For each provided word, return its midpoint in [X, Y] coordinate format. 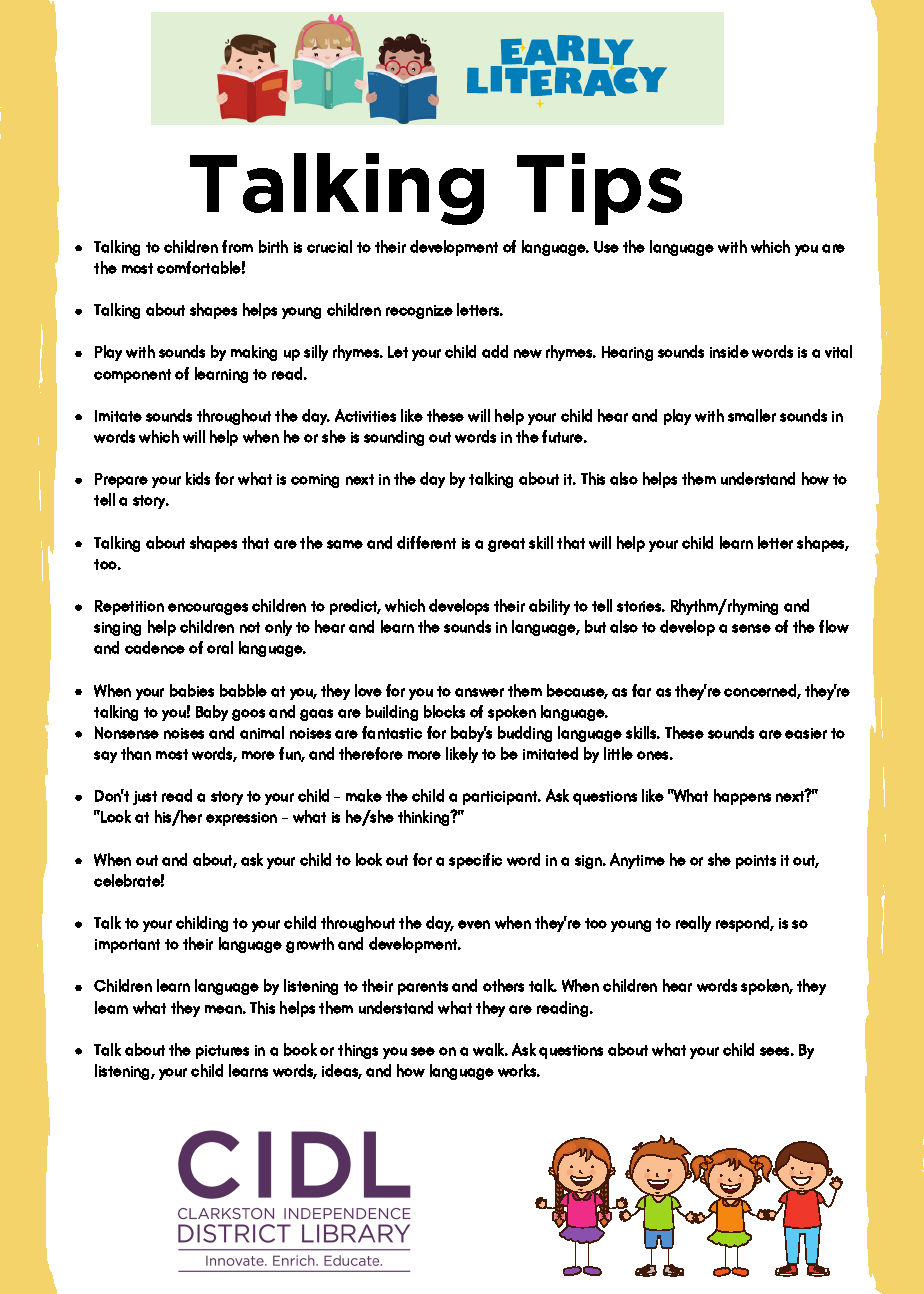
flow [834, 626]
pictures [222, 1052]
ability [549, 607]
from [237, 246]
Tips [599, 189]
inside [729, 351]
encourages [208, 609]
